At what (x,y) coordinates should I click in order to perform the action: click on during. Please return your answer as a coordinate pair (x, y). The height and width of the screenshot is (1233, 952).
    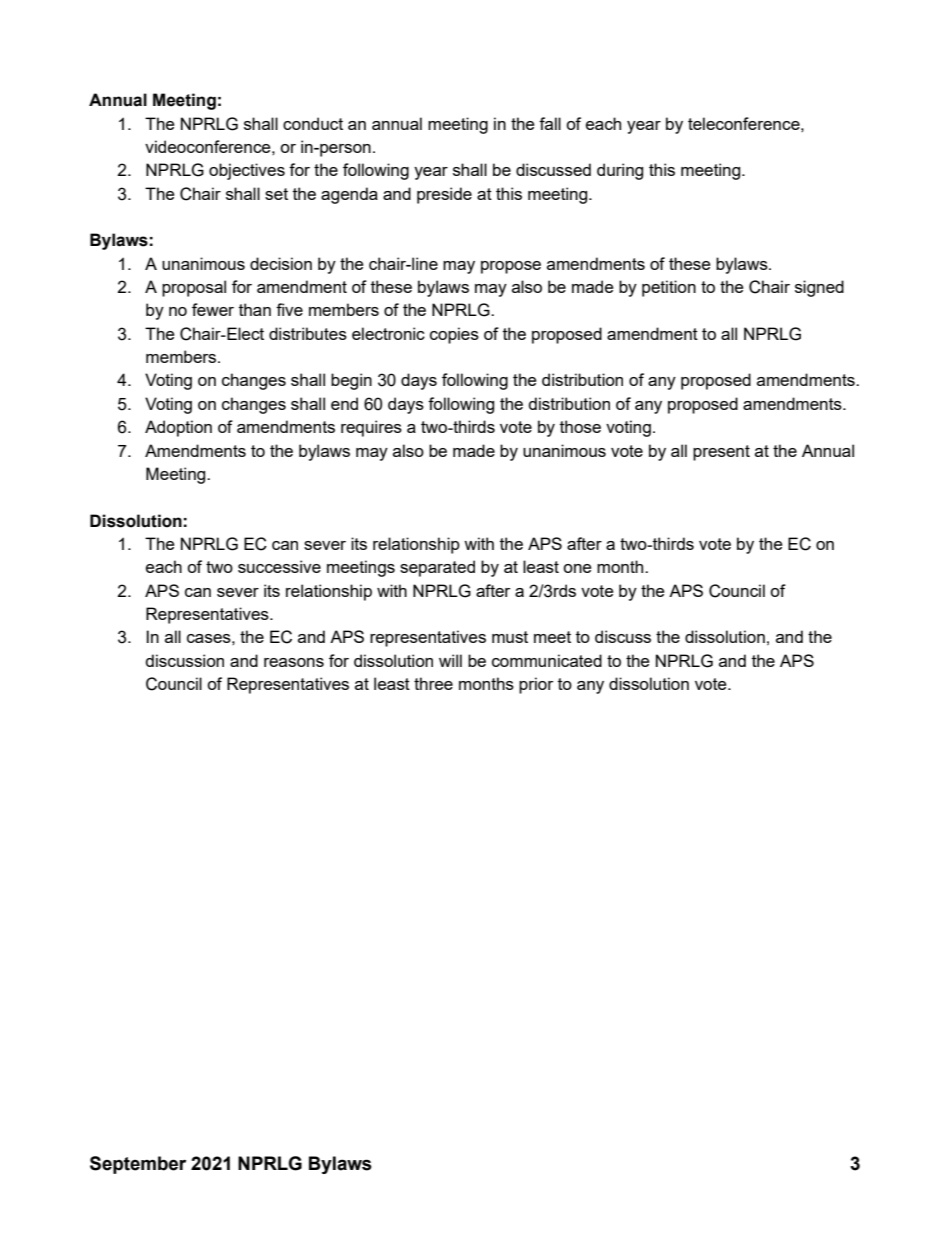
    Looking at the image, I should click on (620, 171).
